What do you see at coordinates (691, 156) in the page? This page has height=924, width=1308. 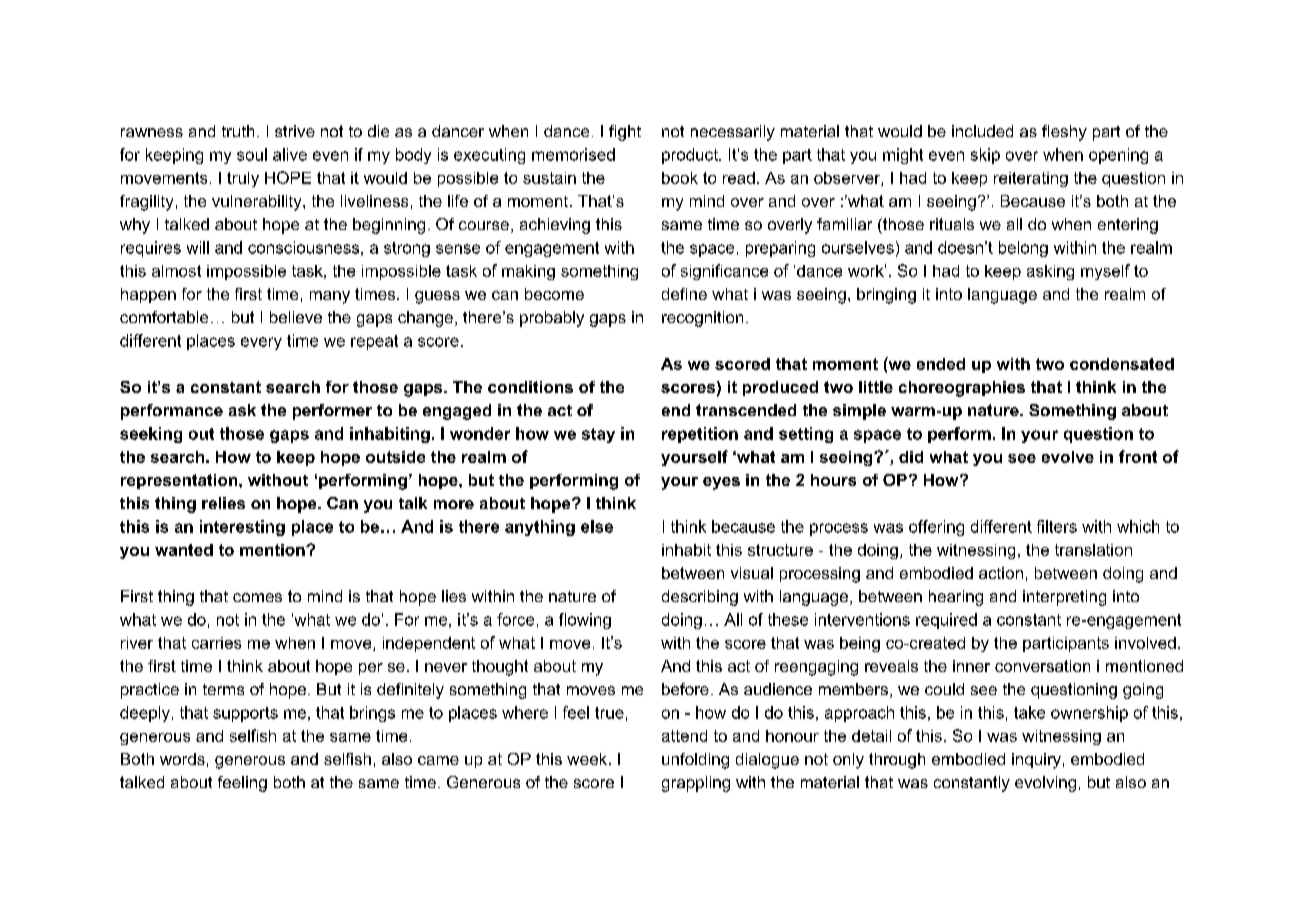 I see `product` at bounding box center [691, 156].
